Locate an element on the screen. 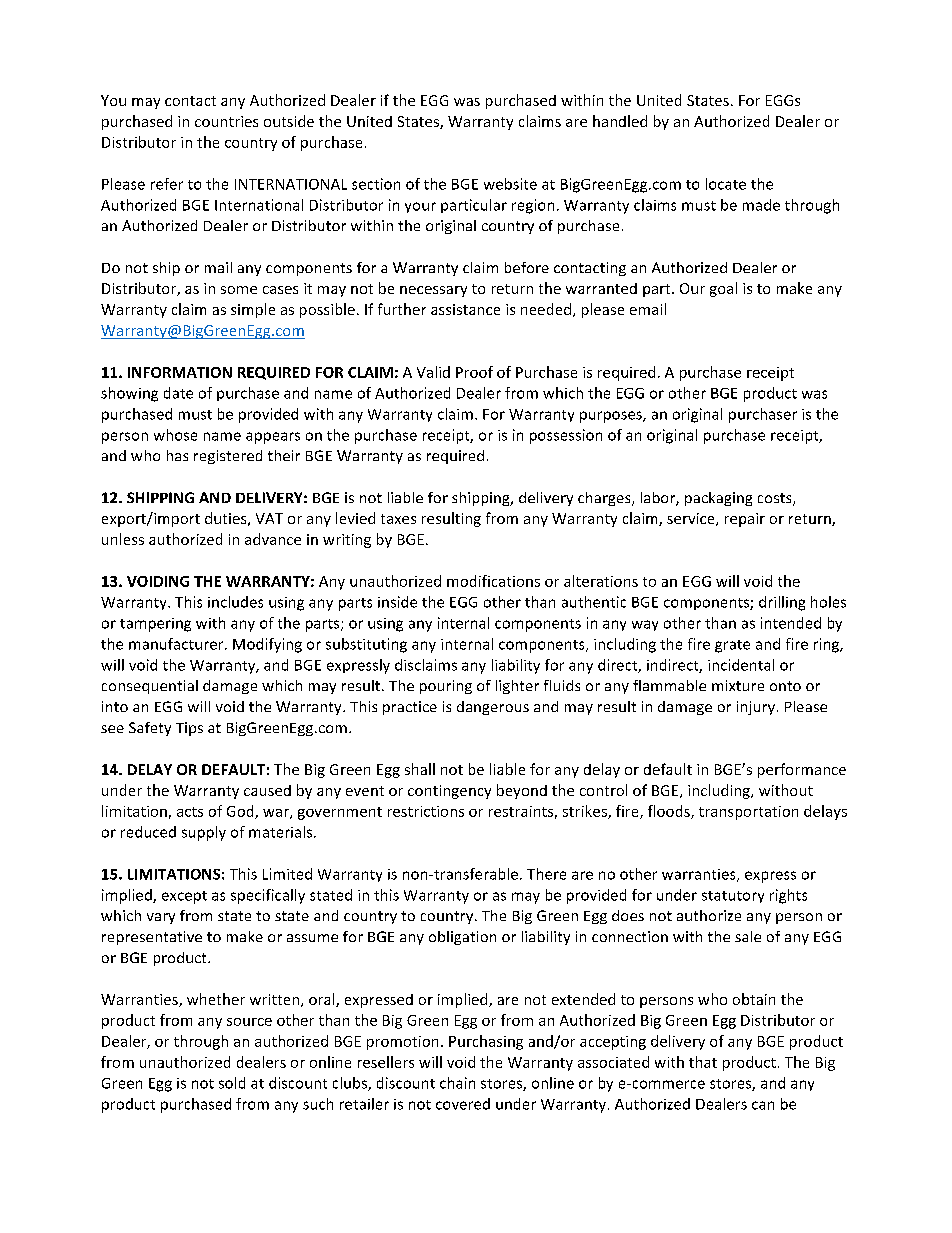 The height and width of the screenshot is (1233, 952). supply is located at coordinates (204, 833).
